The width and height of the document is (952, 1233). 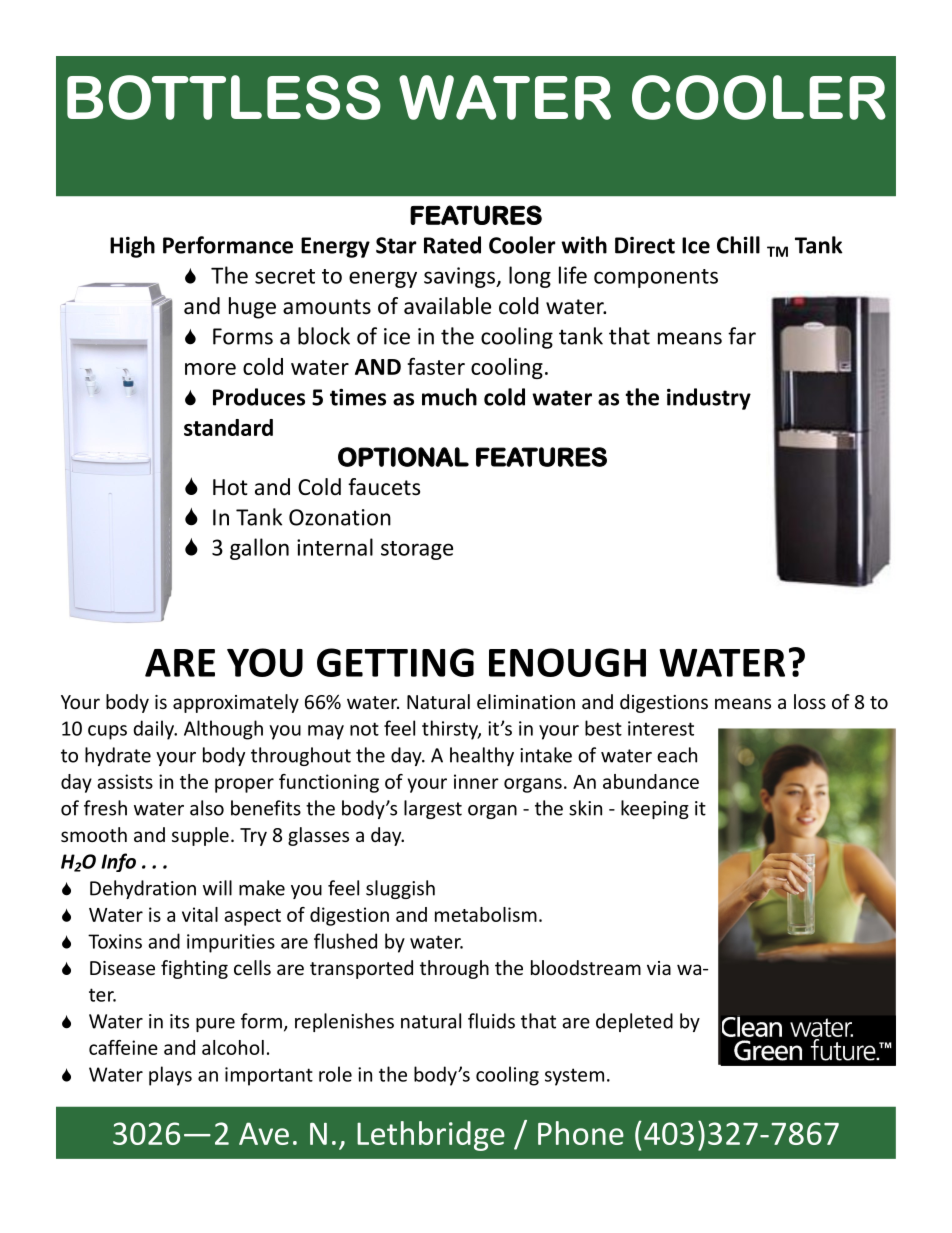 What do you see at coordinates (460, 277) in the document?
I see `savings` at bounding box center [460, 277].
